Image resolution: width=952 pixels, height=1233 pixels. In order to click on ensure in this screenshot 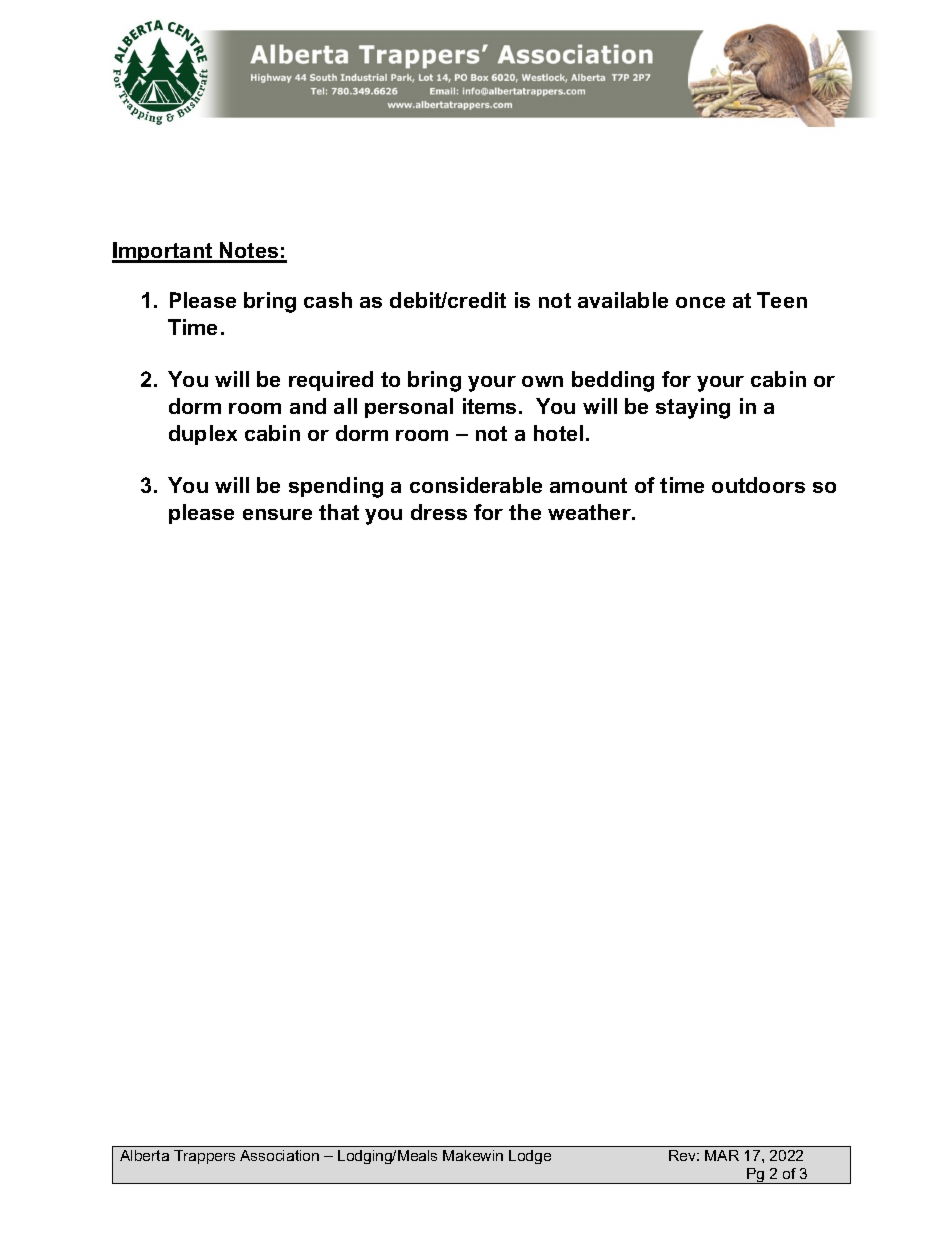, I will do `click(277, 514)`.
